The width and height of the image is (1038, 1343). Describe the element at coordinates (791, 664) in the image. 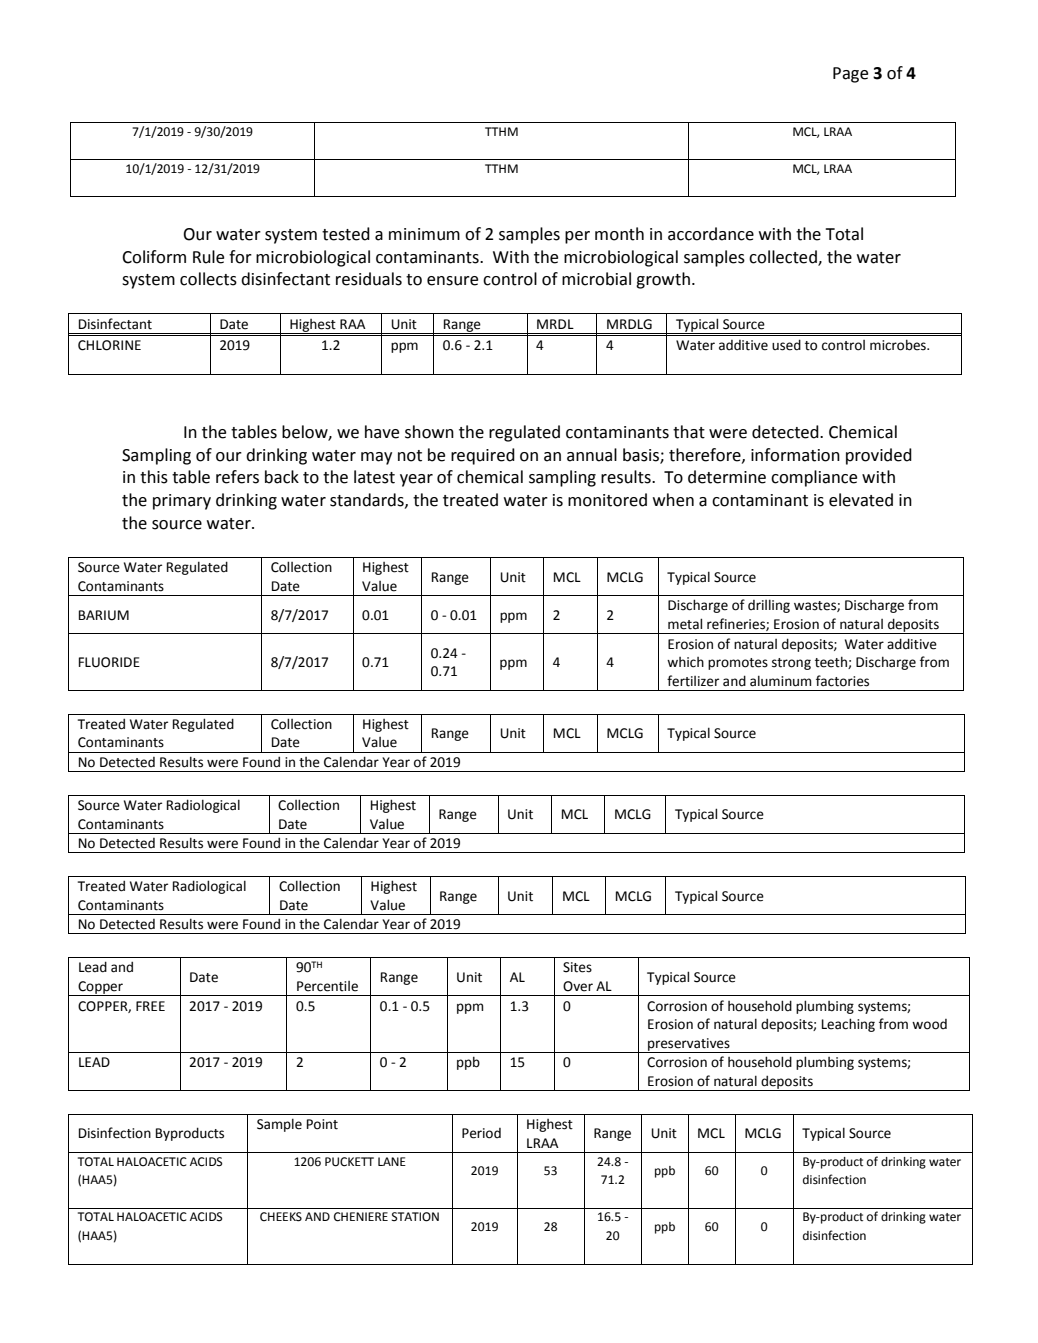

I see `strong` at that location.
